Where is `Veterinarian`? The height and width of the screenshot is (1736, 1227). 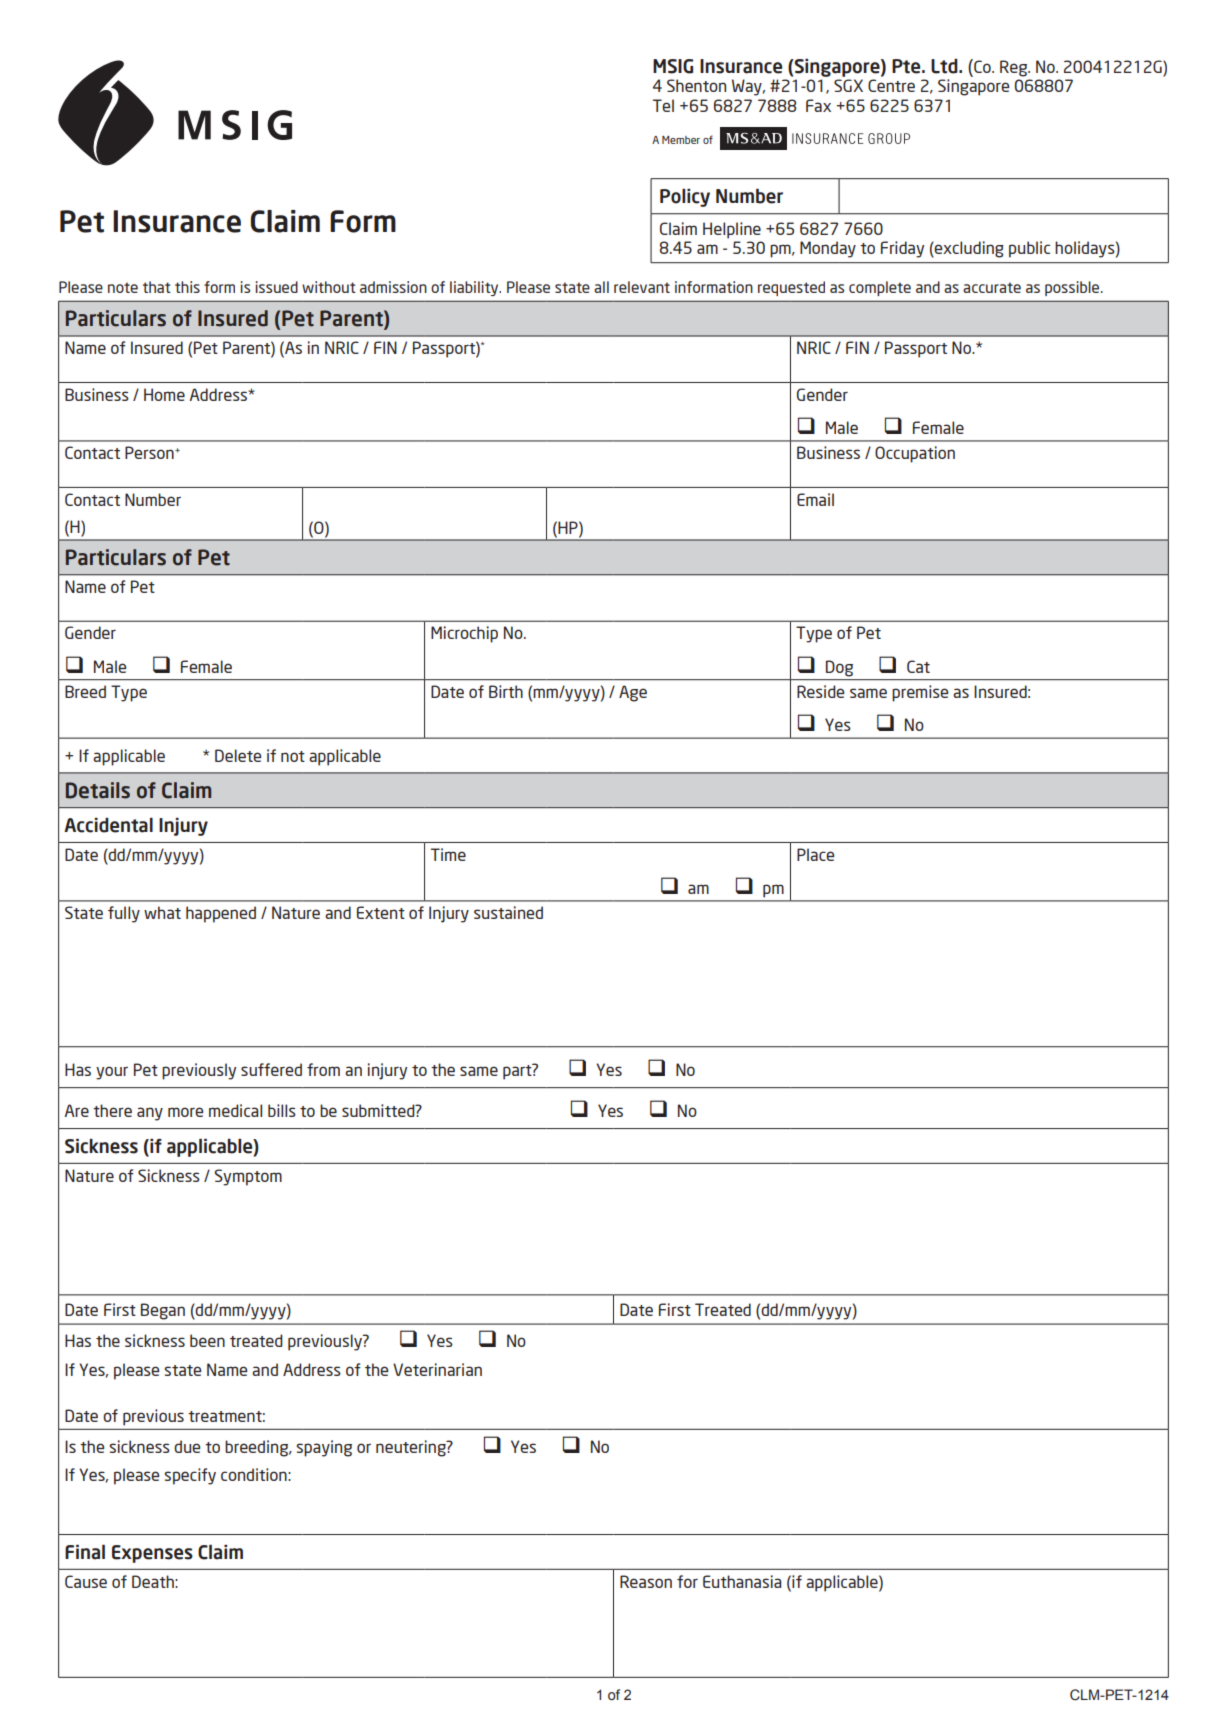
Veterinarian is located at coordinates (437, 1369).
